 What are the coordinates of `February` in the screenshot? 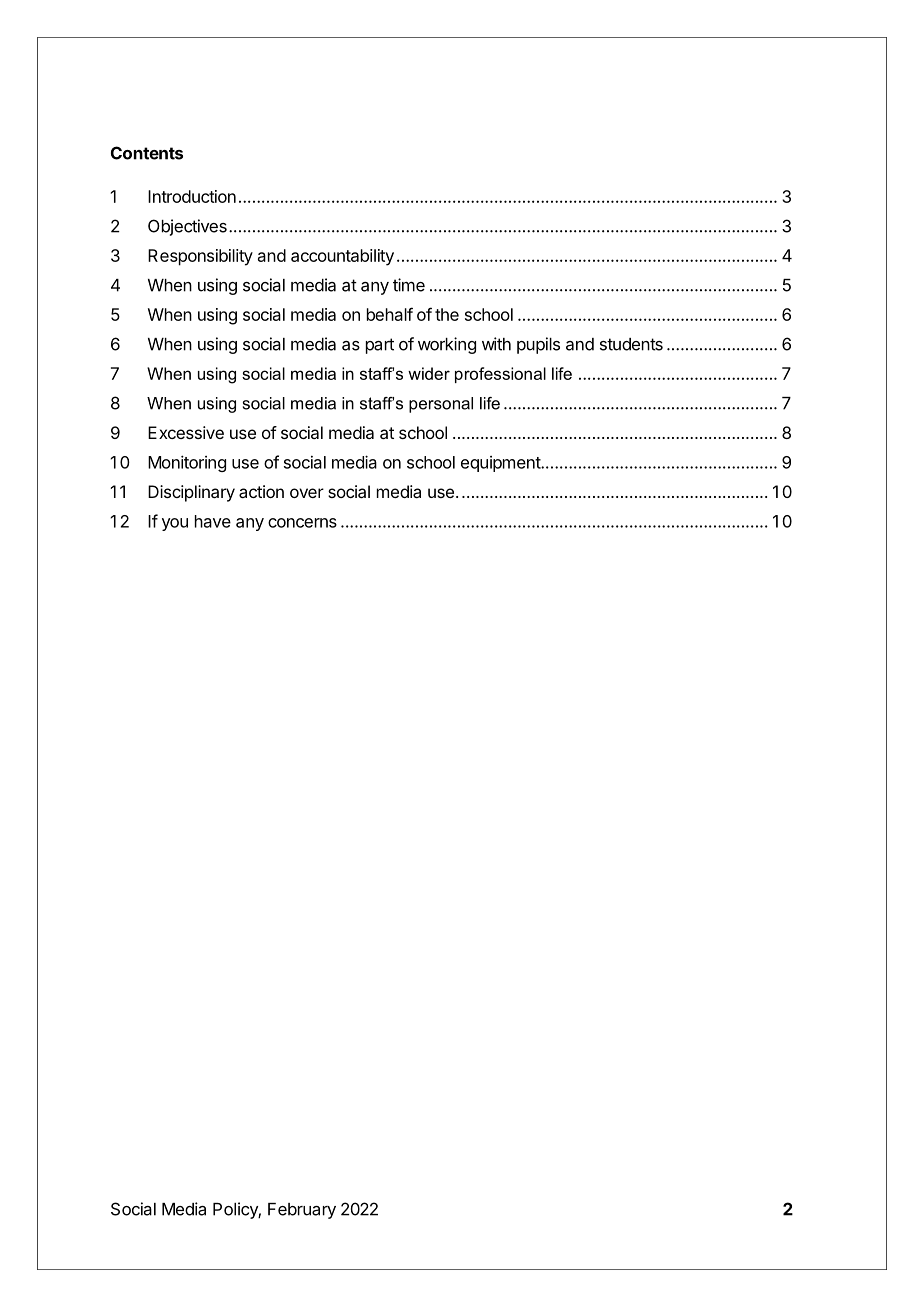 It's located at (302, 1211).
